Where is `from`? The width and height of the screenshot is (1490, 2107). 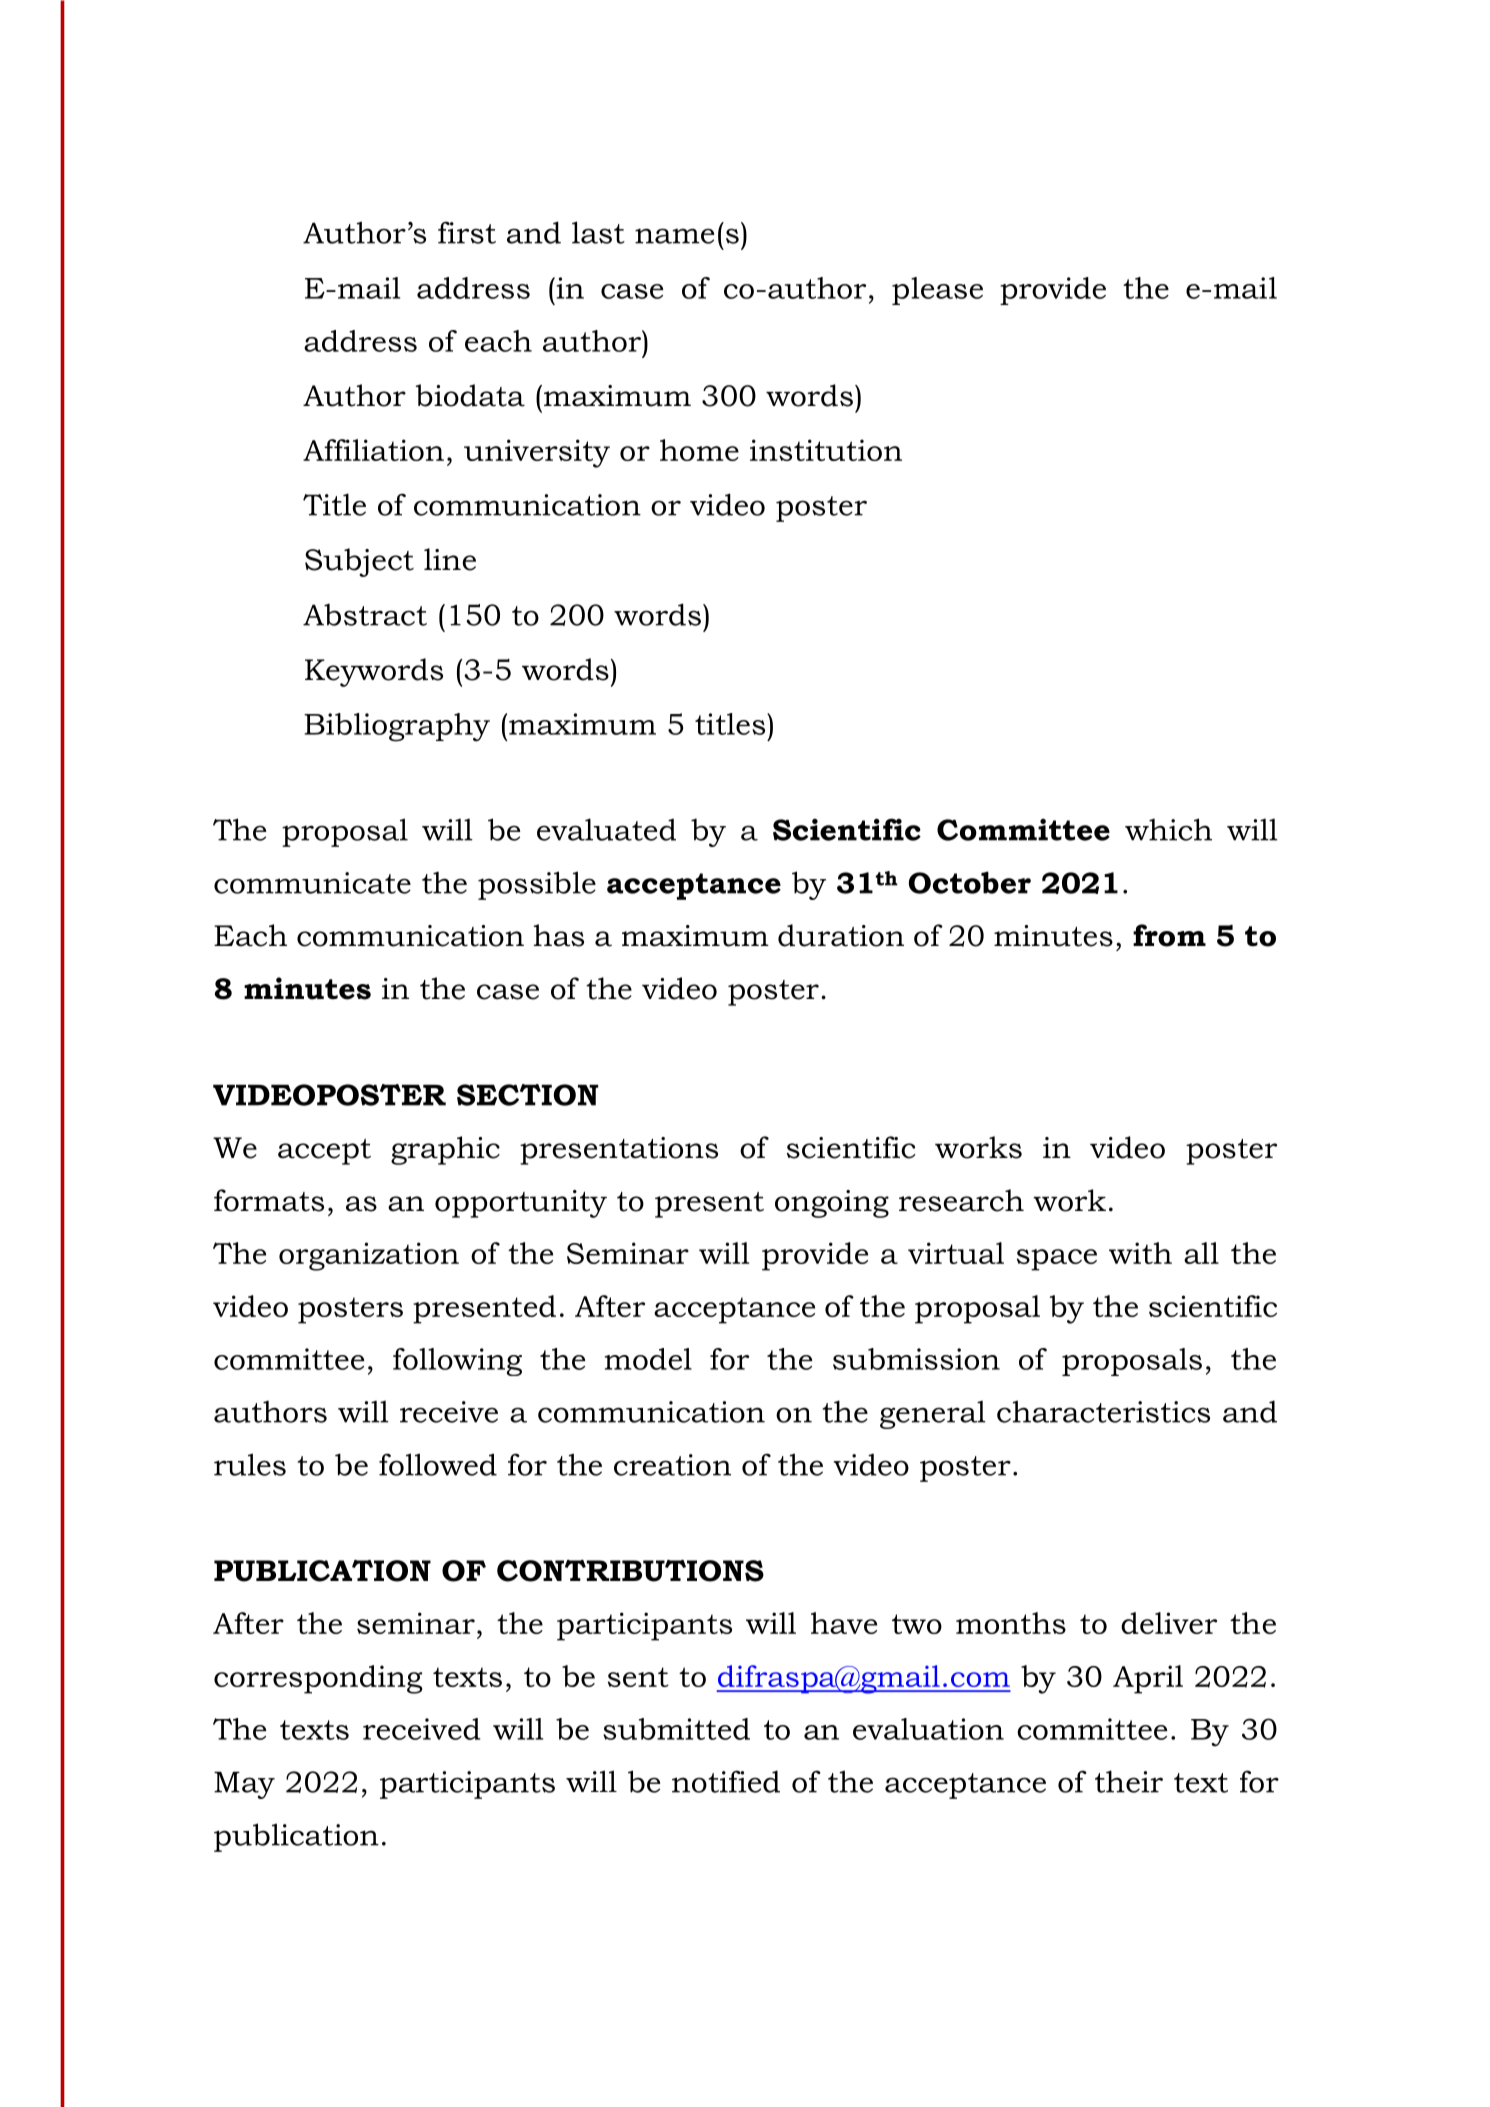 from is located at coordinates (1169, 935).
